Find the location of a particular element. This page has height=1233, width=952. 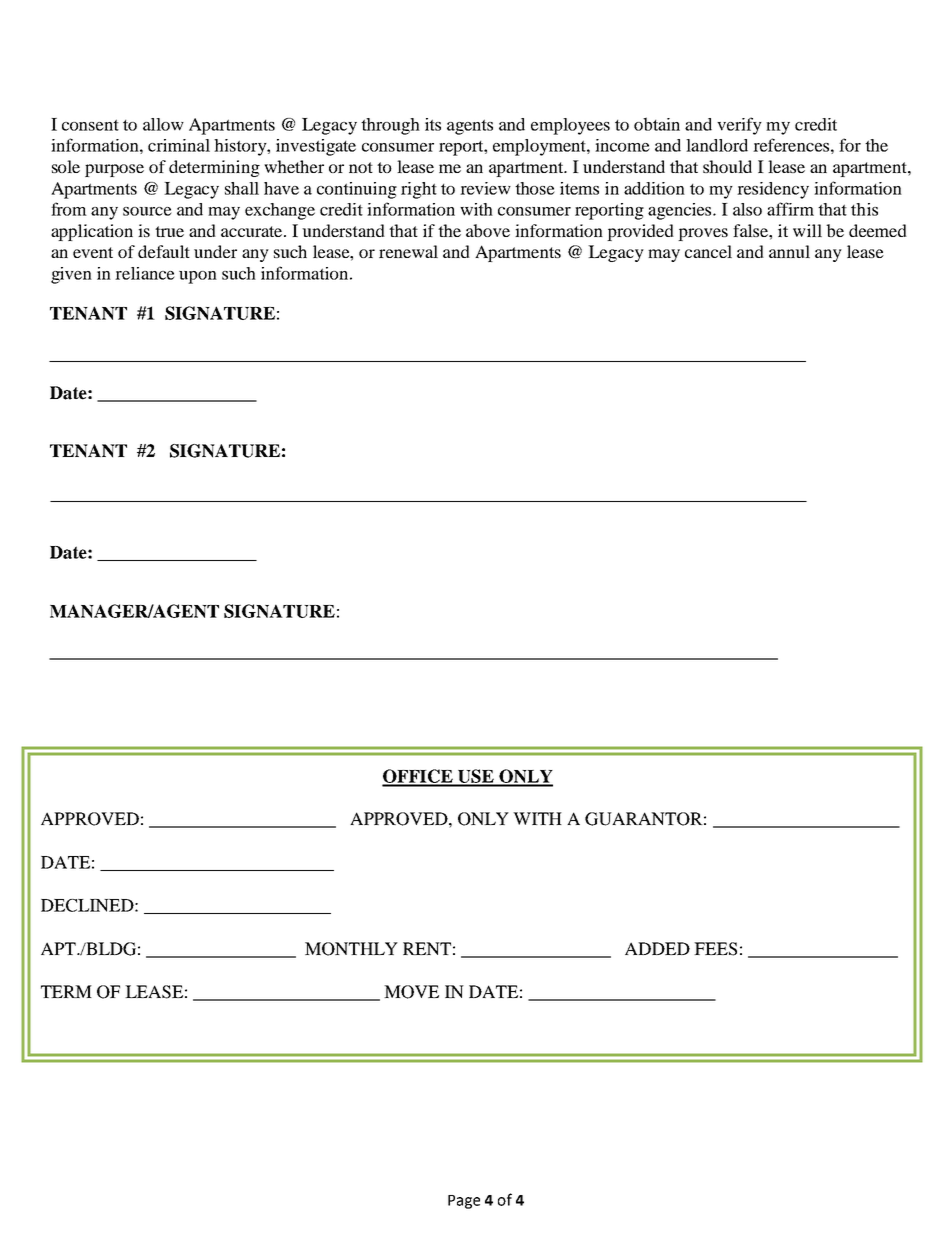

ADDED is located at coordinates (657, 948).
